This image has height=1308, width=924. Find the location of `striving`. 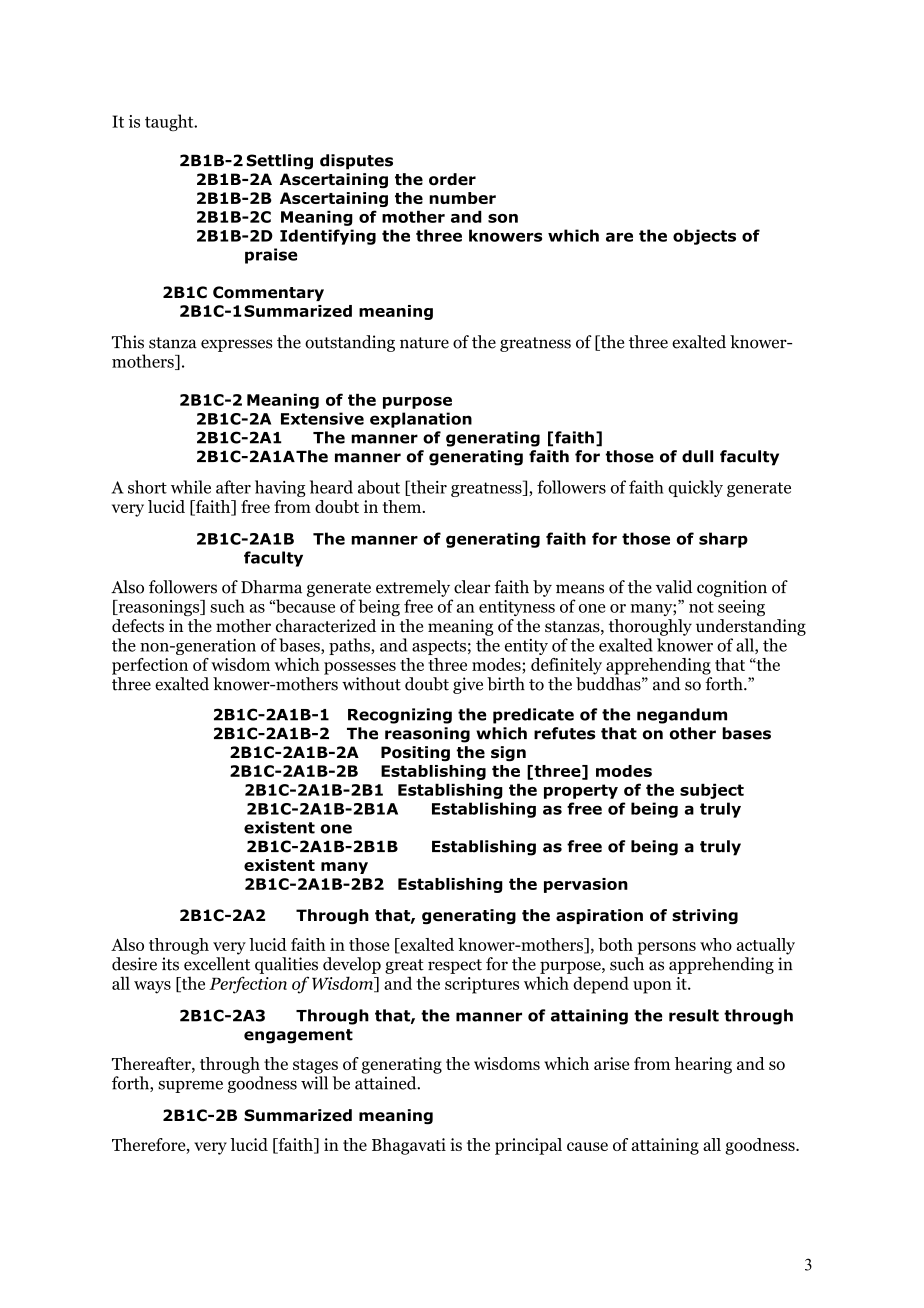

striving is located at coordinates (705, 917).
